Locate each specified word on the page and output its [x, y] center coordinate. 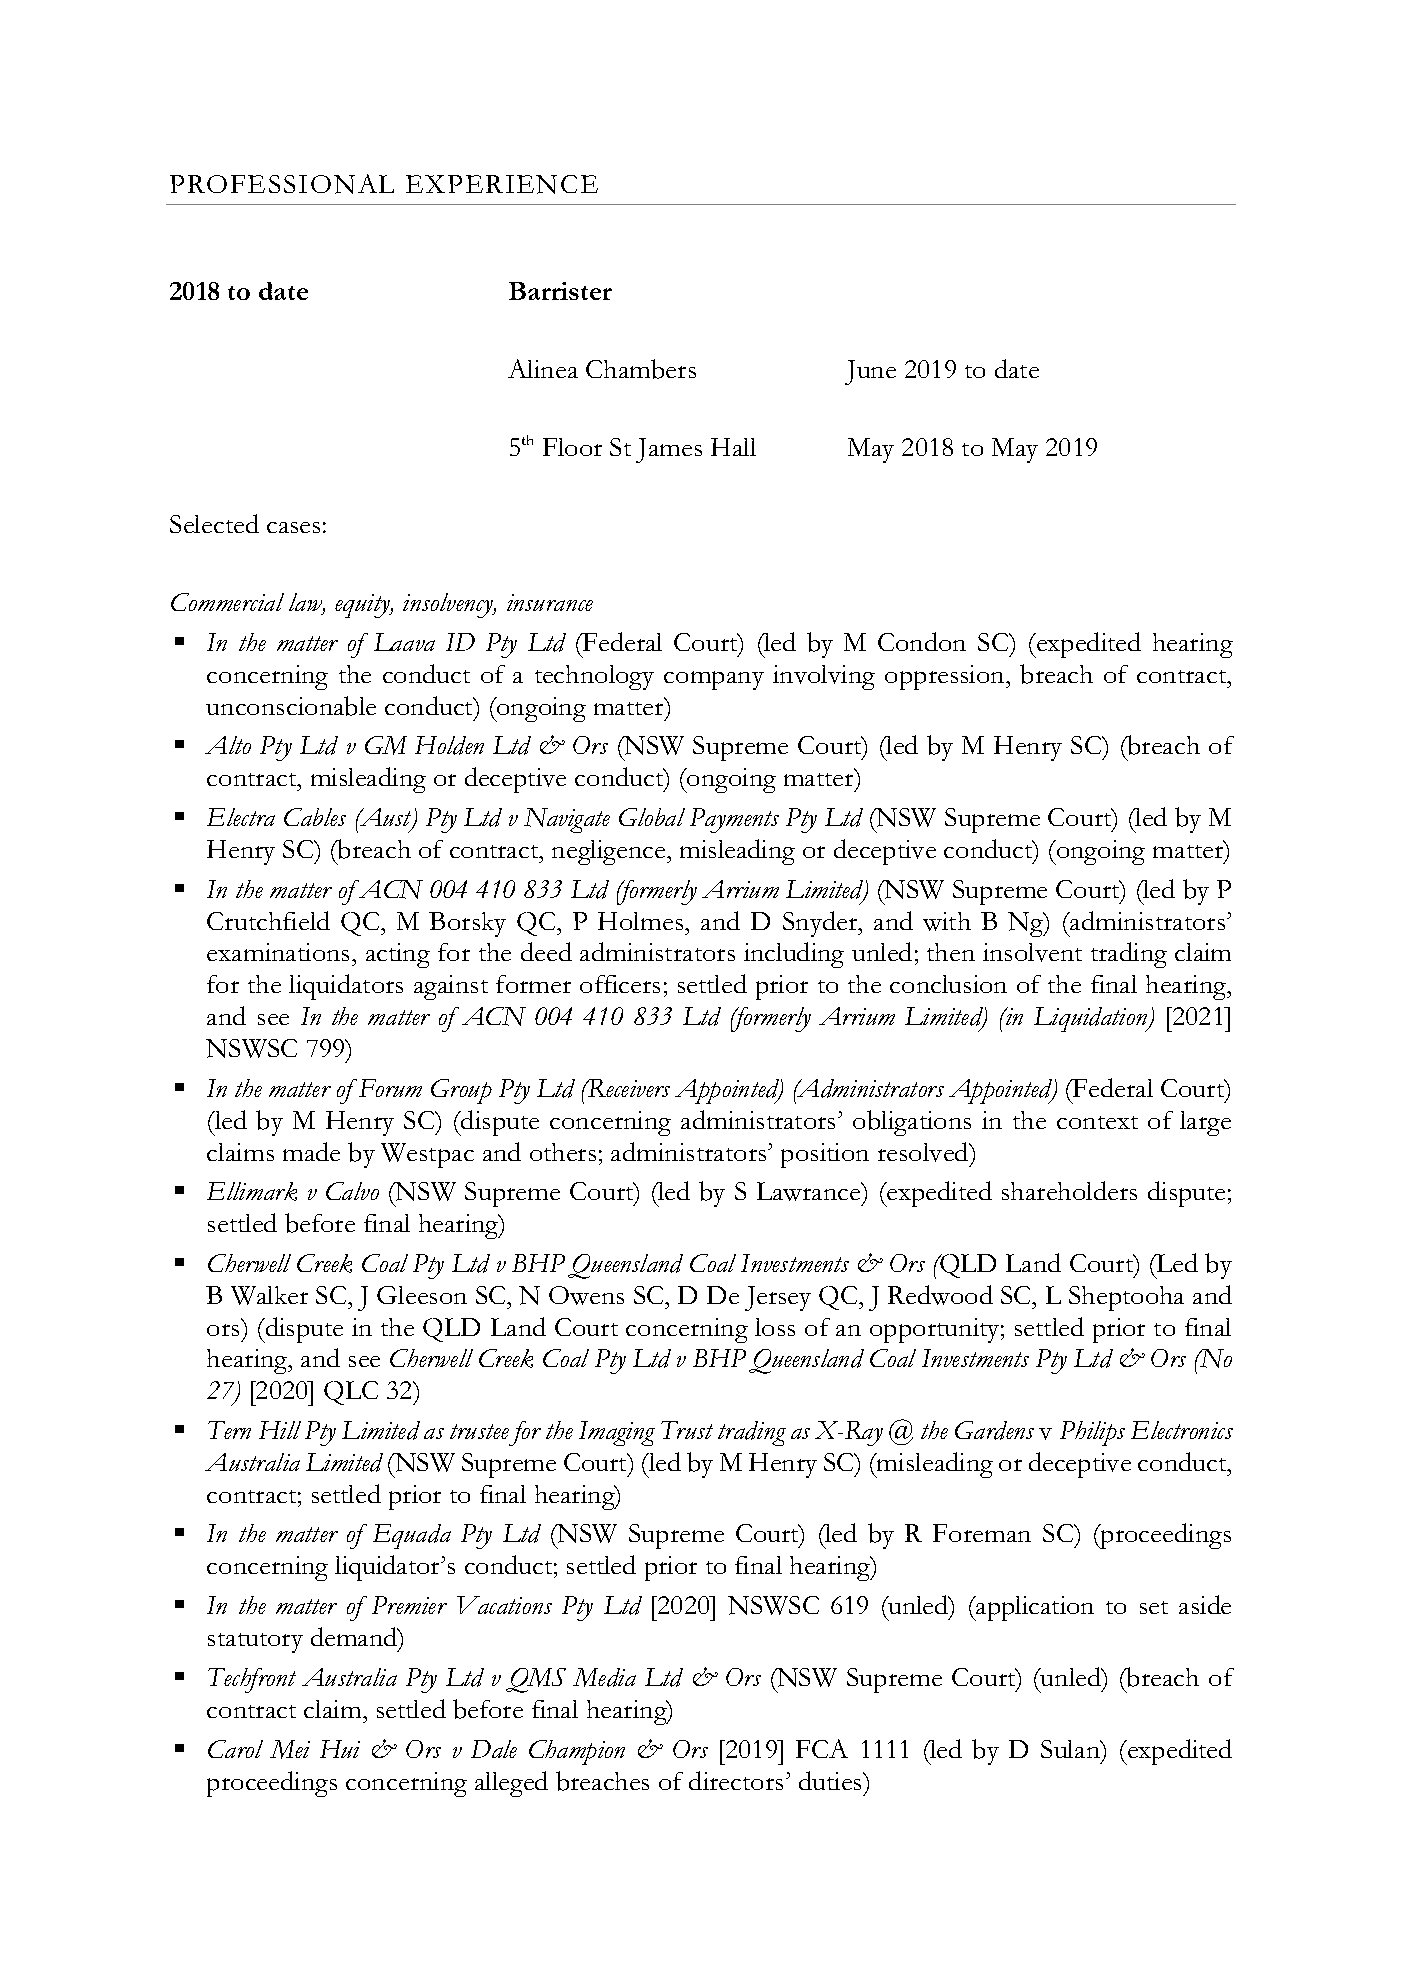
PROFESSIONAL [282, 184]
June [870, 372]
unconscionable [291, 706]
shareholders [1069, 1190]
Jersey [778, 1298]
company [714, 680]
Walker [269, 1295]
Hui [340, 1749]
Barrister [560, 291]
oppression [946, 677]
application [1034, 1608]
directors [736, 1780]
